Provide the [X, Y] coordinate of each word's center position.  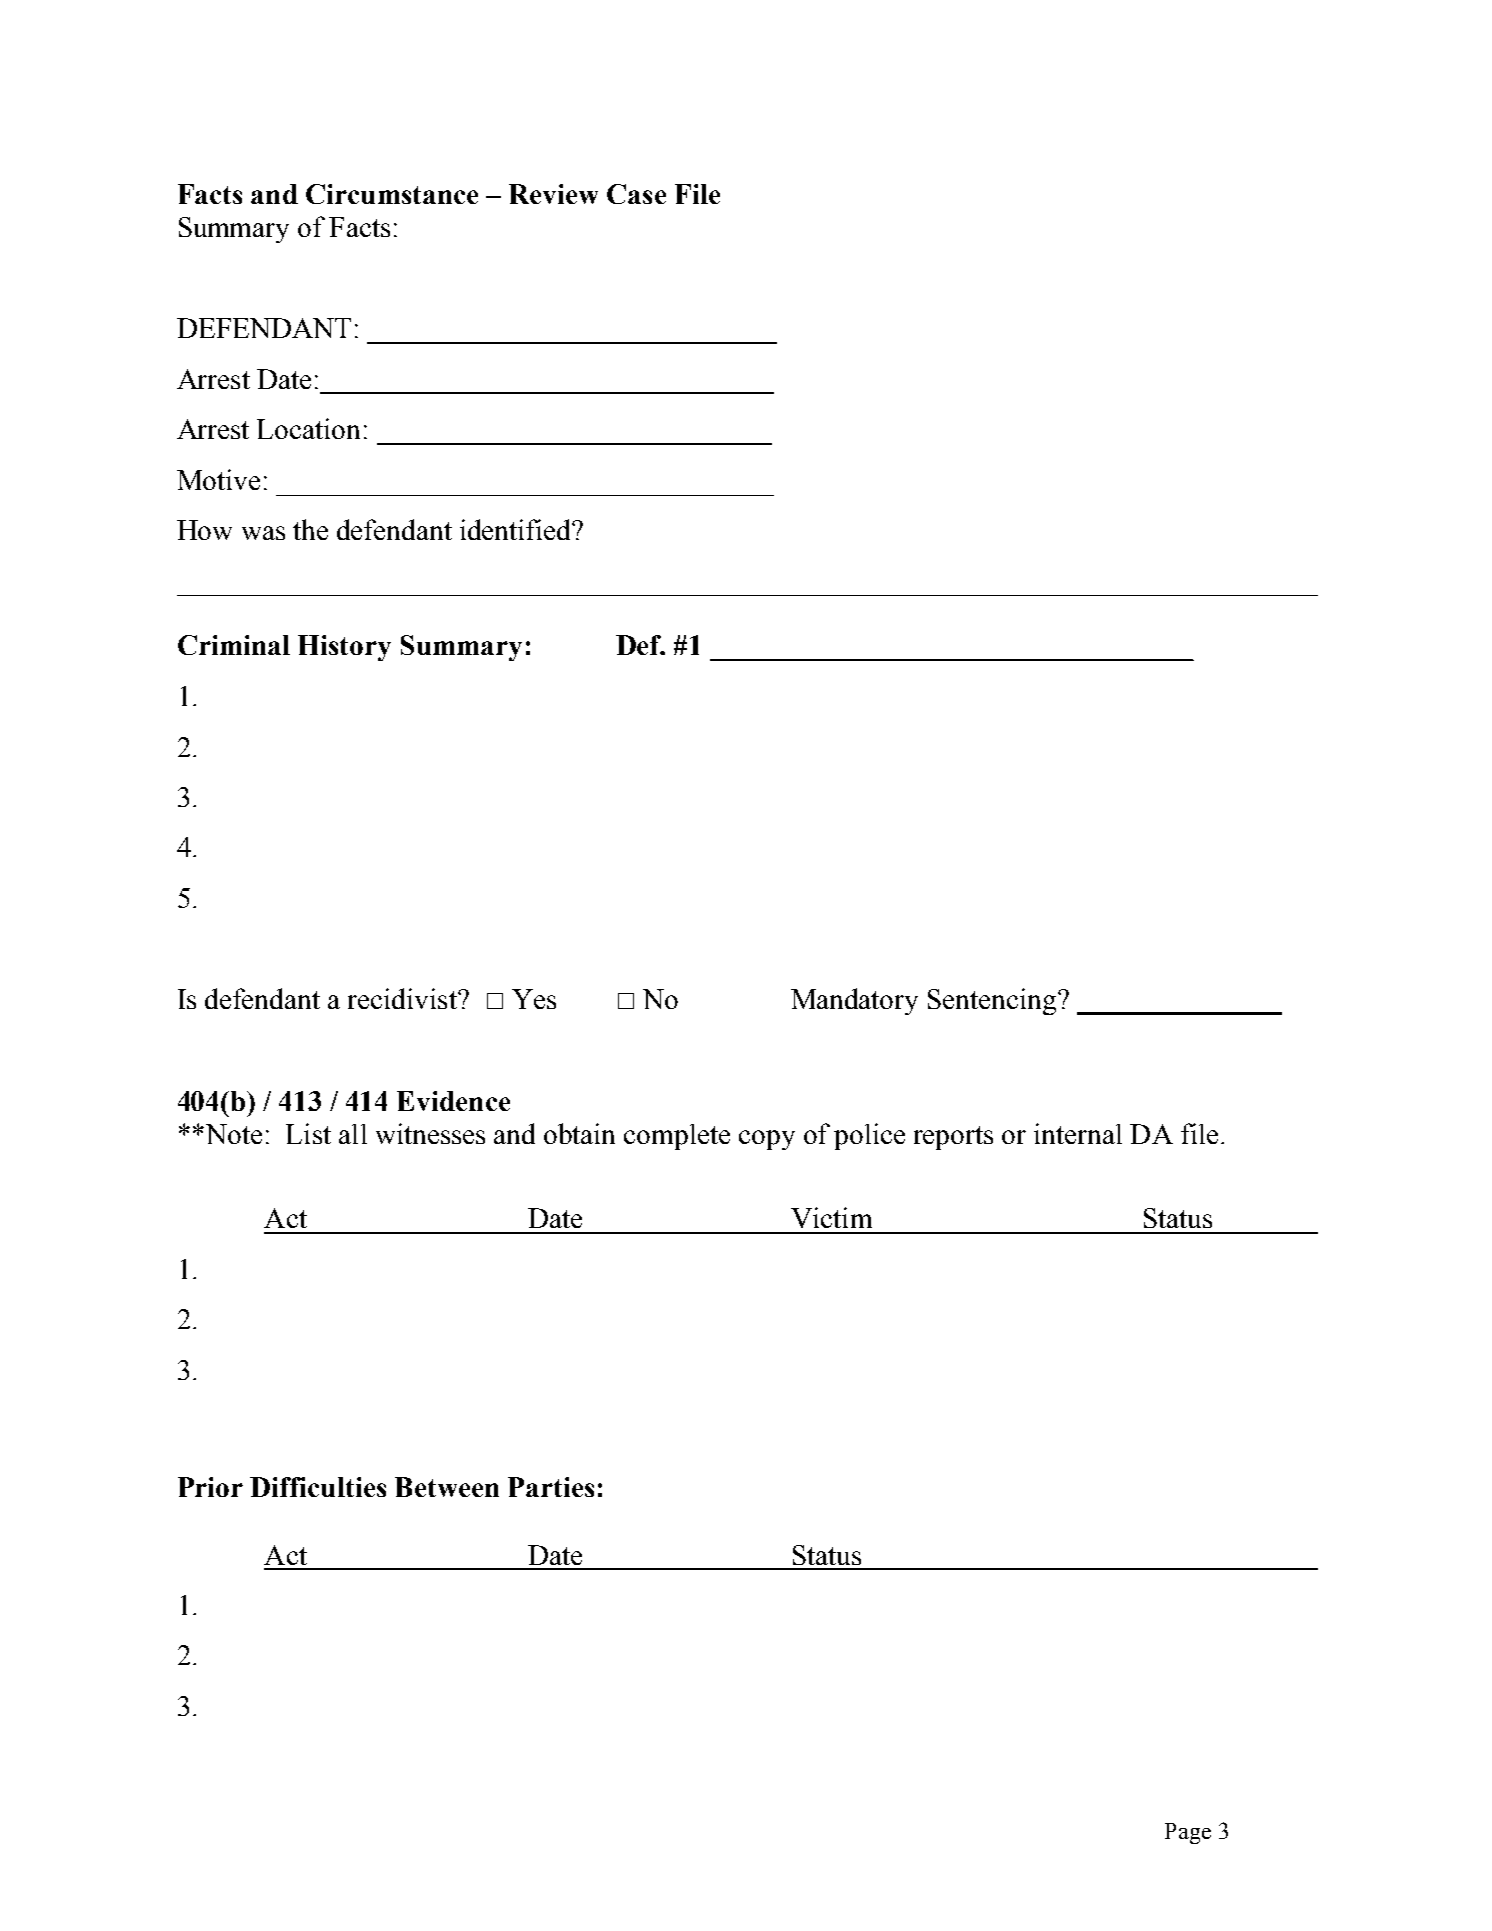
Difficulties [318, 1487]
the [310, 529]
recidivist [403, 998]
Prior [210, 1487]
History [344, 648]
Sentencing [993, 1001]
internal [1078, 1133]
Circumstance [392, 194]
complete [677, 1137]
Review [553, 194]
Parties [551, 1487]
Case [636, 194]
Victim [831, 1217]
